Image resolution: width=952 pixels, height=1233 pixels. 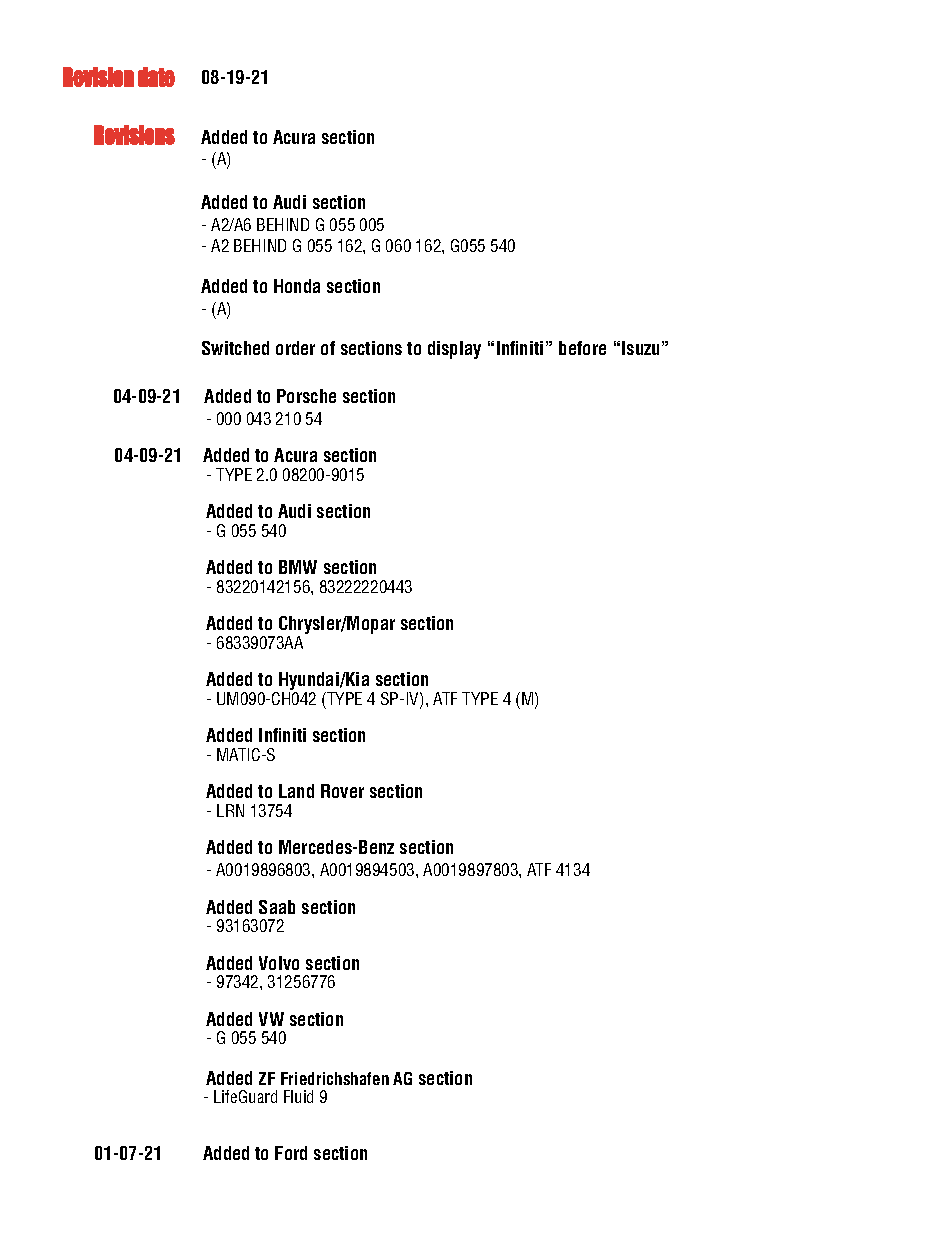 What do you see at coordinates (296, 791) in the document?
I see `Land` at bounding box center [296, 791].
